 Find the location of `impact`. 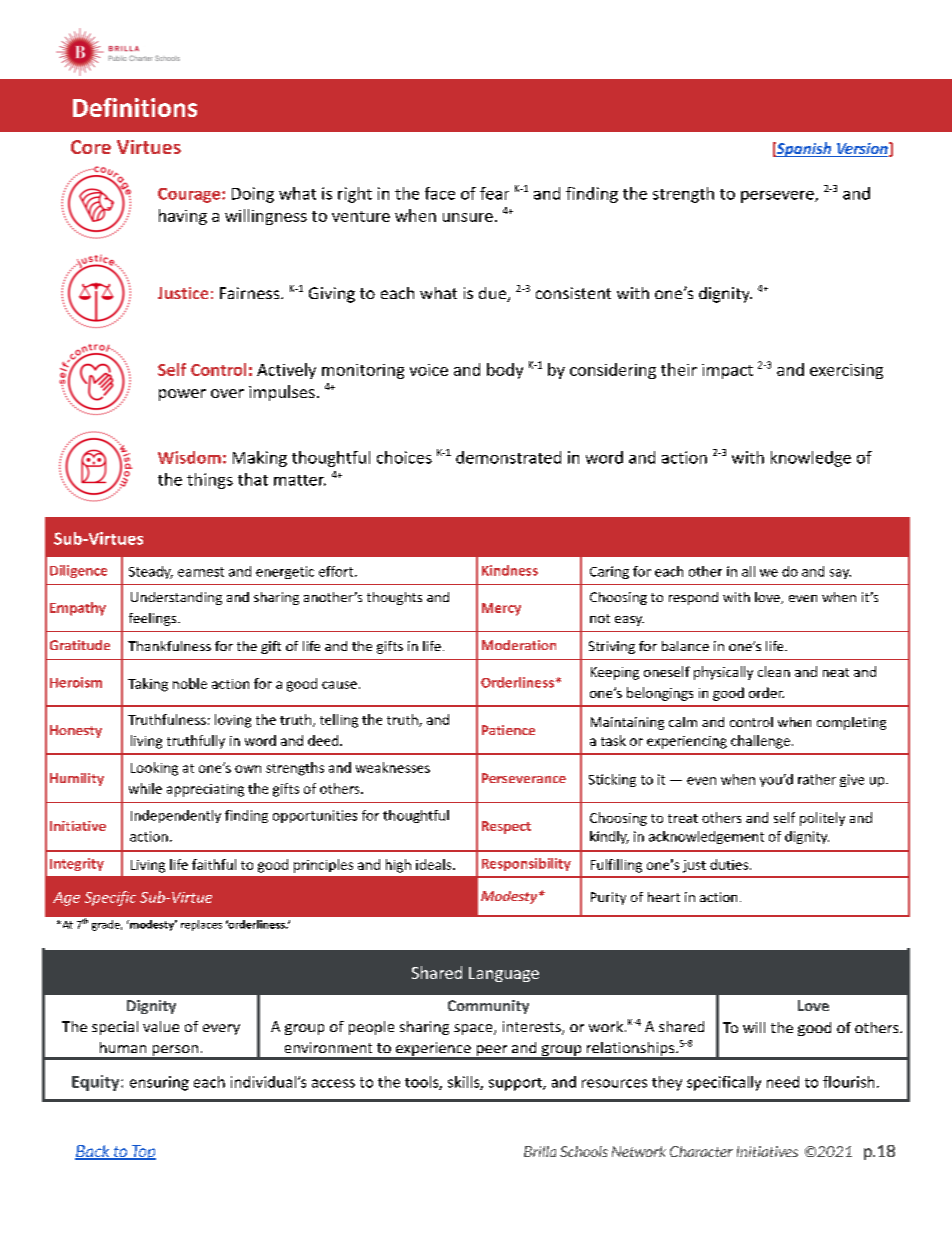

impact is located at coordinates (727, 371).
